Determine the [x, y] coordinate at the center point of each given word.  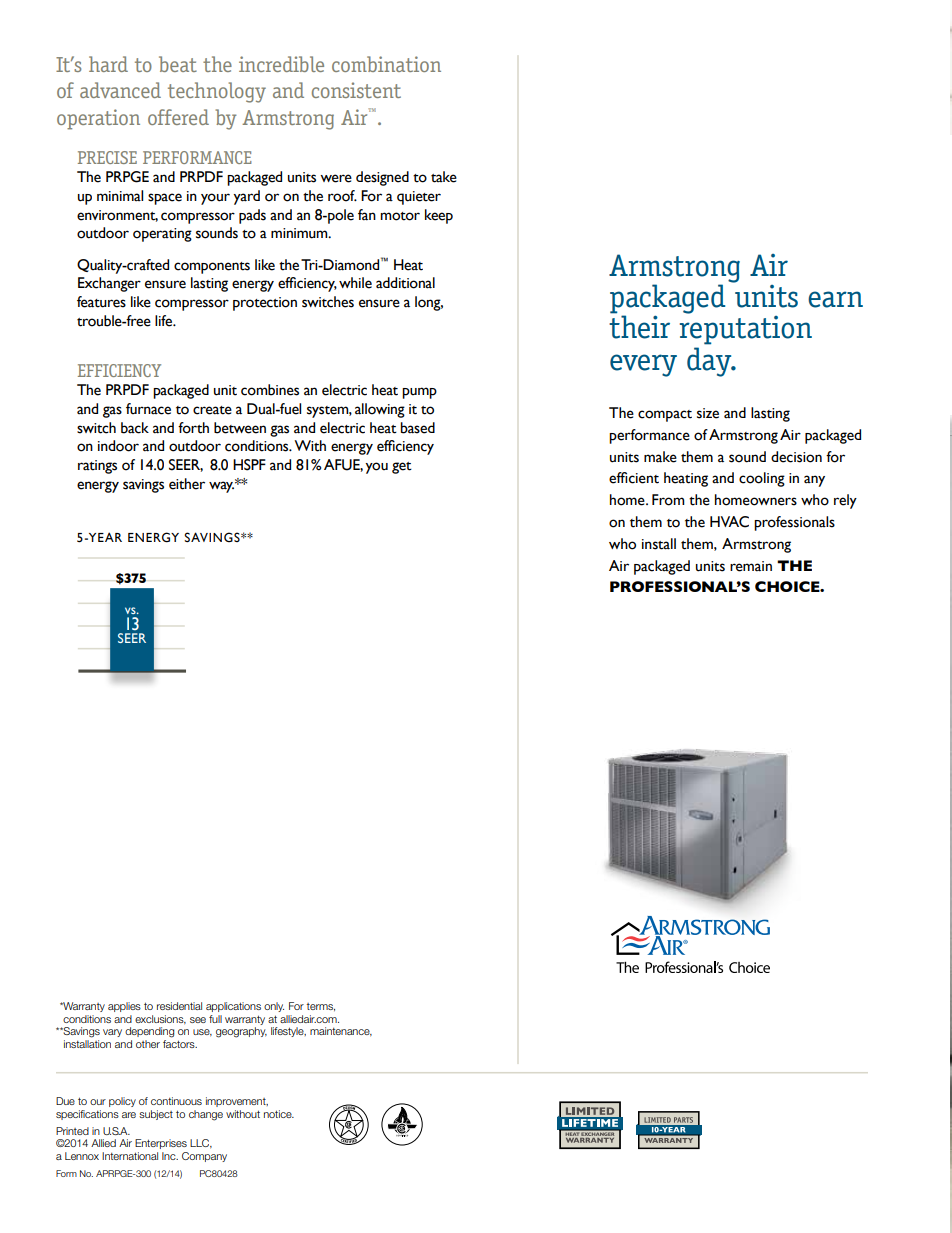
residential [179, 1006]
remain [751, 566]
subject [156, 1115]
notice [279, 1114]
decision [796, 457]
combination [386, 64]
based [417, 428]
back [135, 428]
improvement [237, 1102]
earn [835, 299]
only [274, 1007]
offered [178, 117]
